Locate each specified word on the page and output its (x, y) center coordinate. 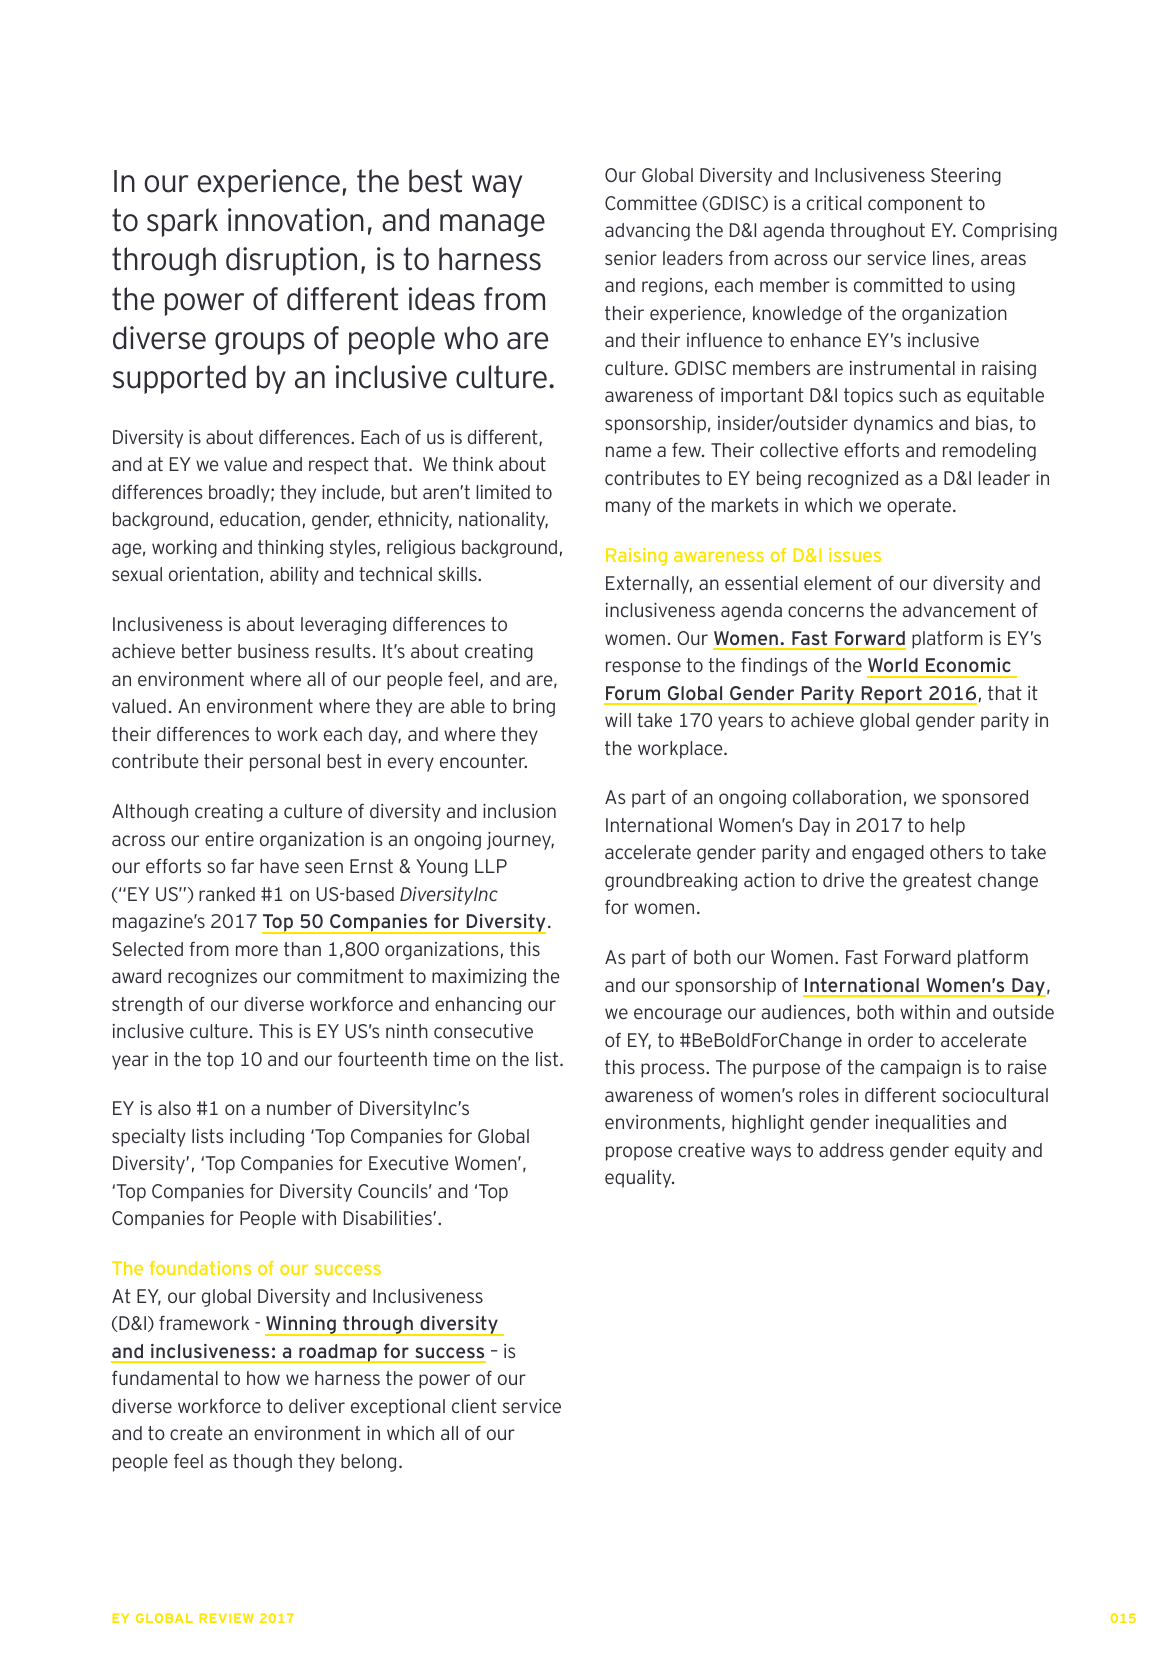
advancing (647, 232)
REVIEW (226, 1618)
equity (980, 1152)
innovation (296, 220)
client (474, 1406)
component (915, 205)
